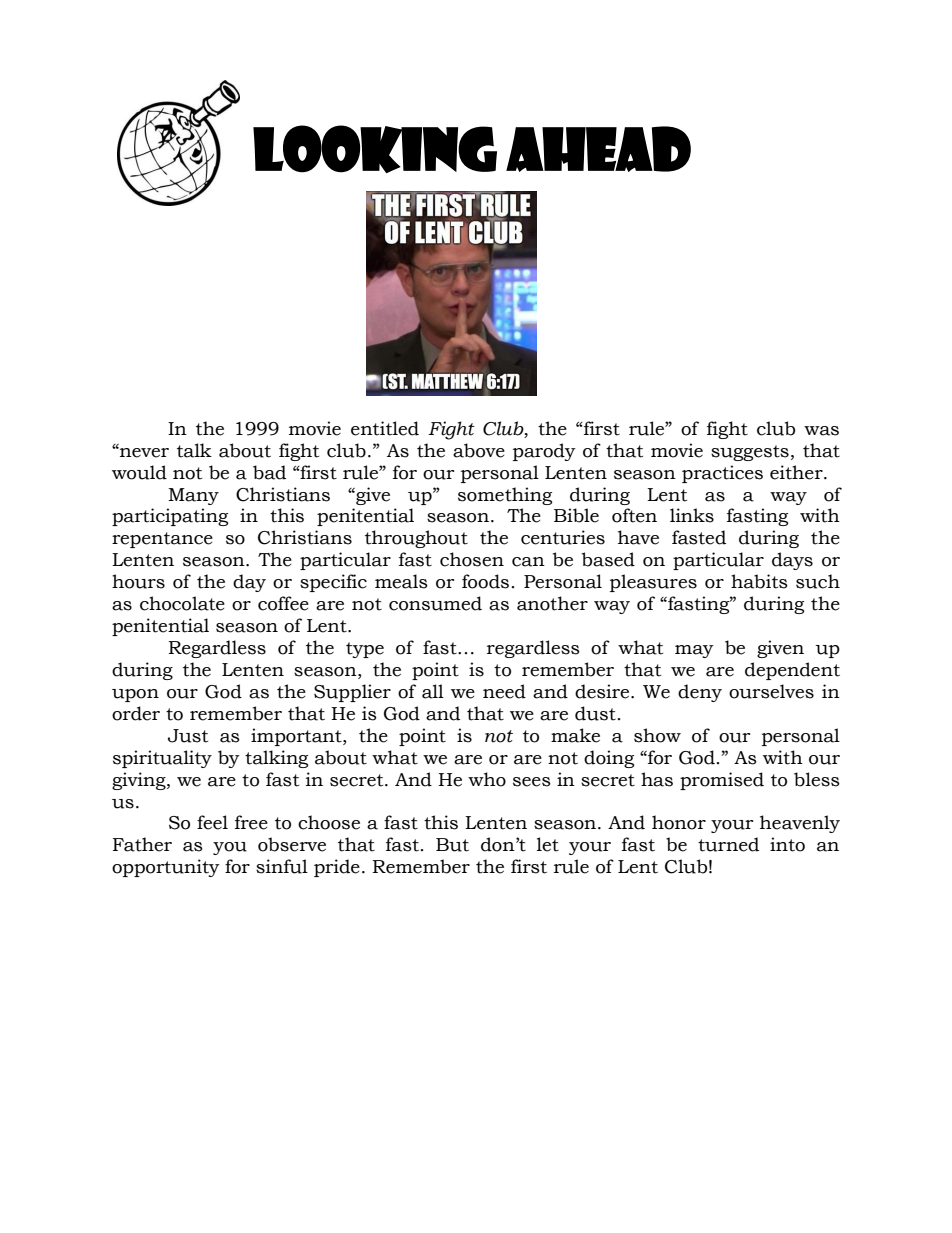 The image size is (952, 1233). Describe the element at coordinates (375, 149) in the screenshot. I see `Looking` at that location.
